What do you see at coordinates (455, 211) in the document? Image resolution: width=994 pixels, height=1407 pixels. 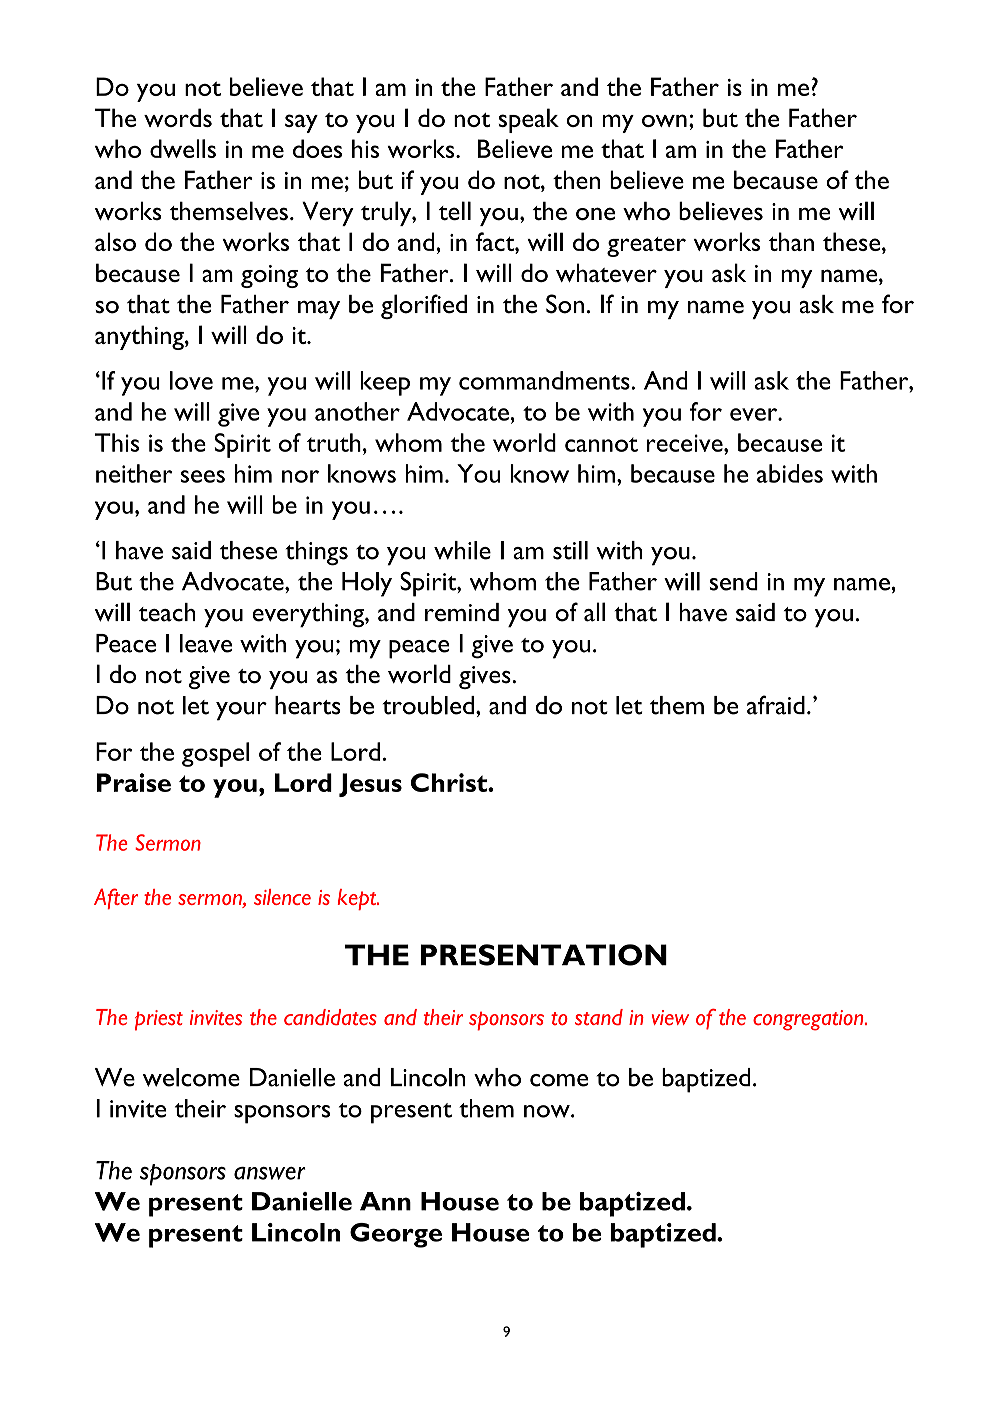 I see `tell` at bounding box center [455, 211].
